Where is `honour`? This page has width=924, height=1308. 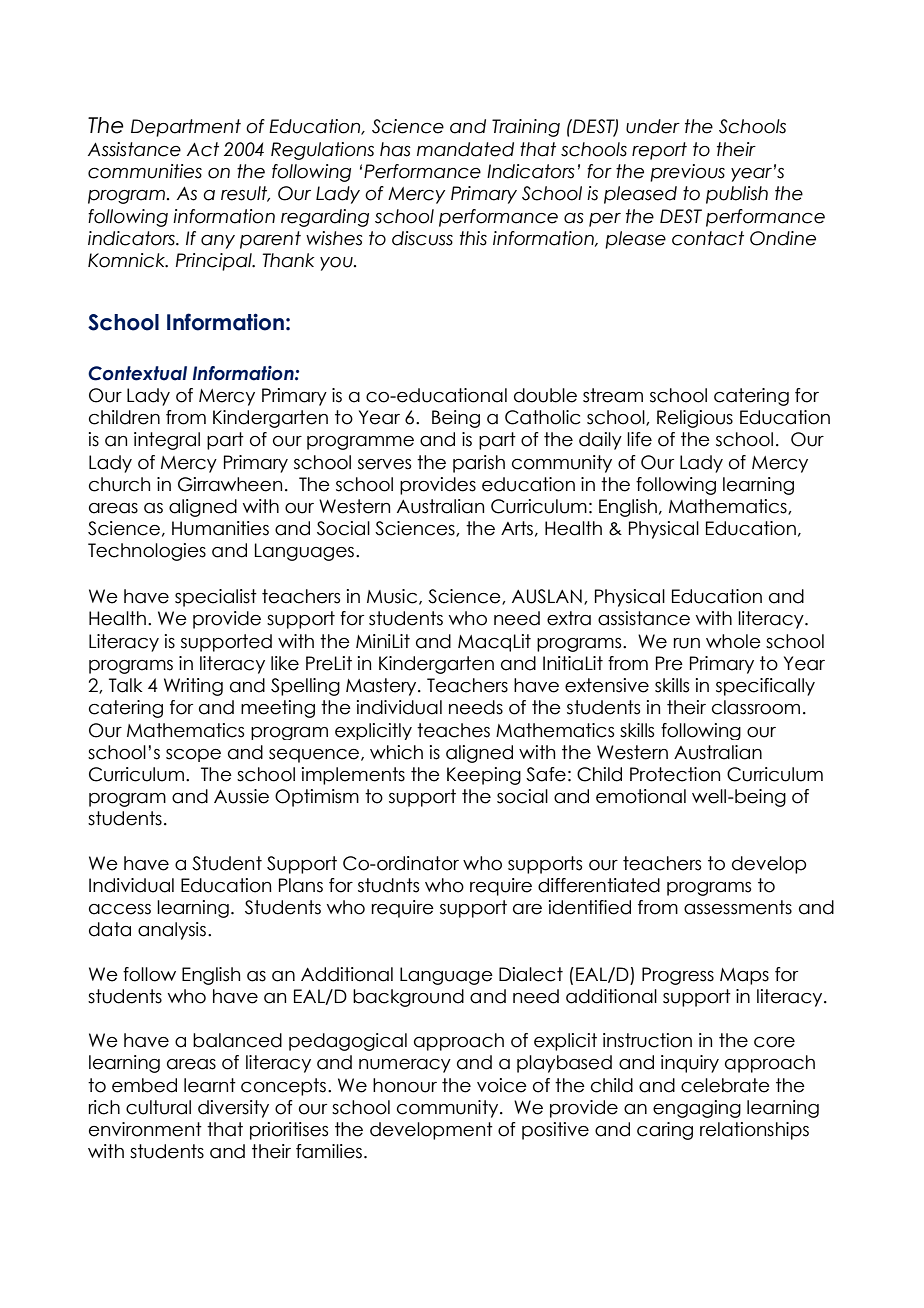 honour is located at coordinates (405, 1085).
